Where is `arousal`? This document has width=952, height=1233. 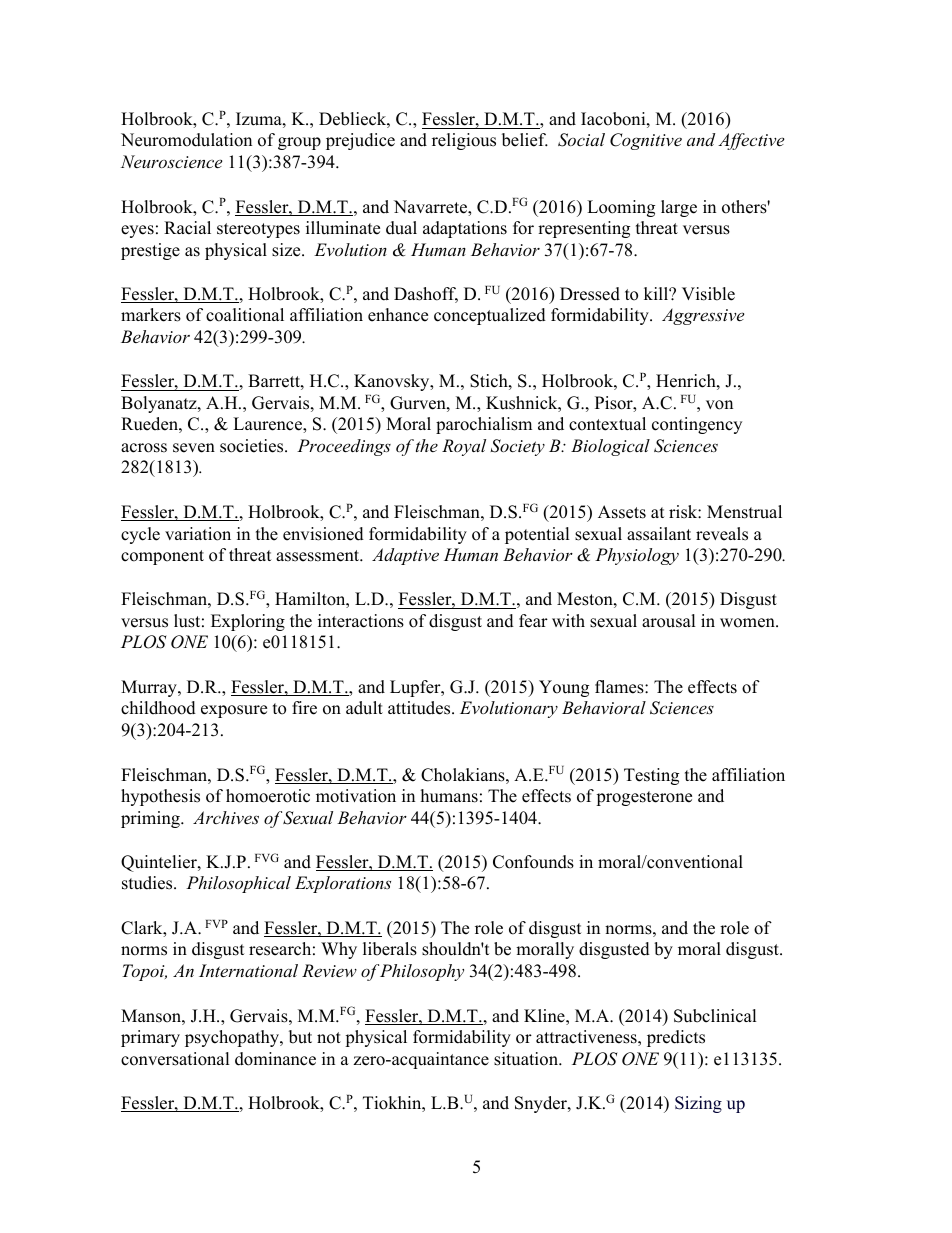 arousal is located at coordinates (669, 621).
